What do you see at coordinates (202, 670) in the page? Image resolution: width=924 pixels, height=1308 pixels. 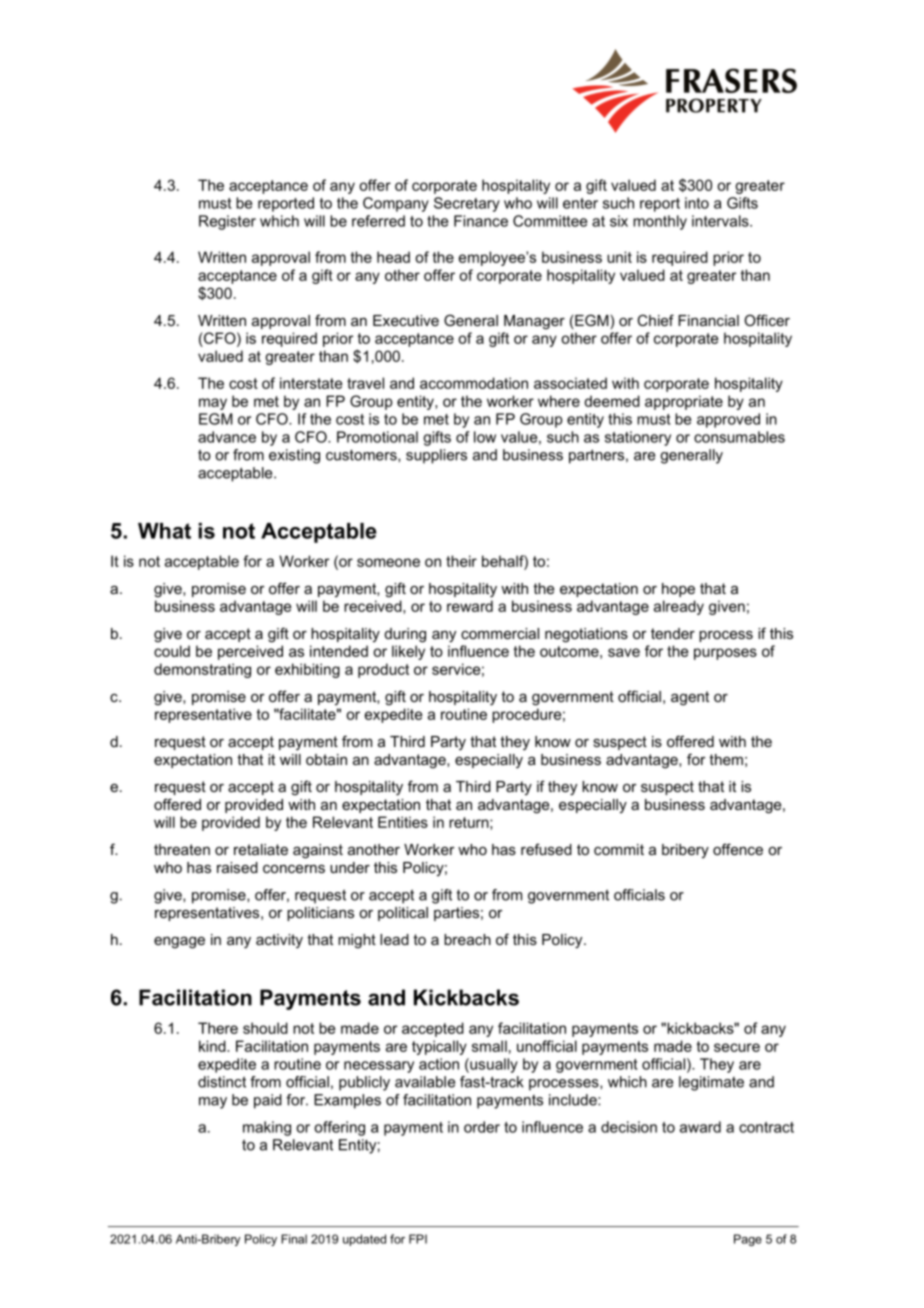 I see `demonstrating` at bounding box center [202, 670].
